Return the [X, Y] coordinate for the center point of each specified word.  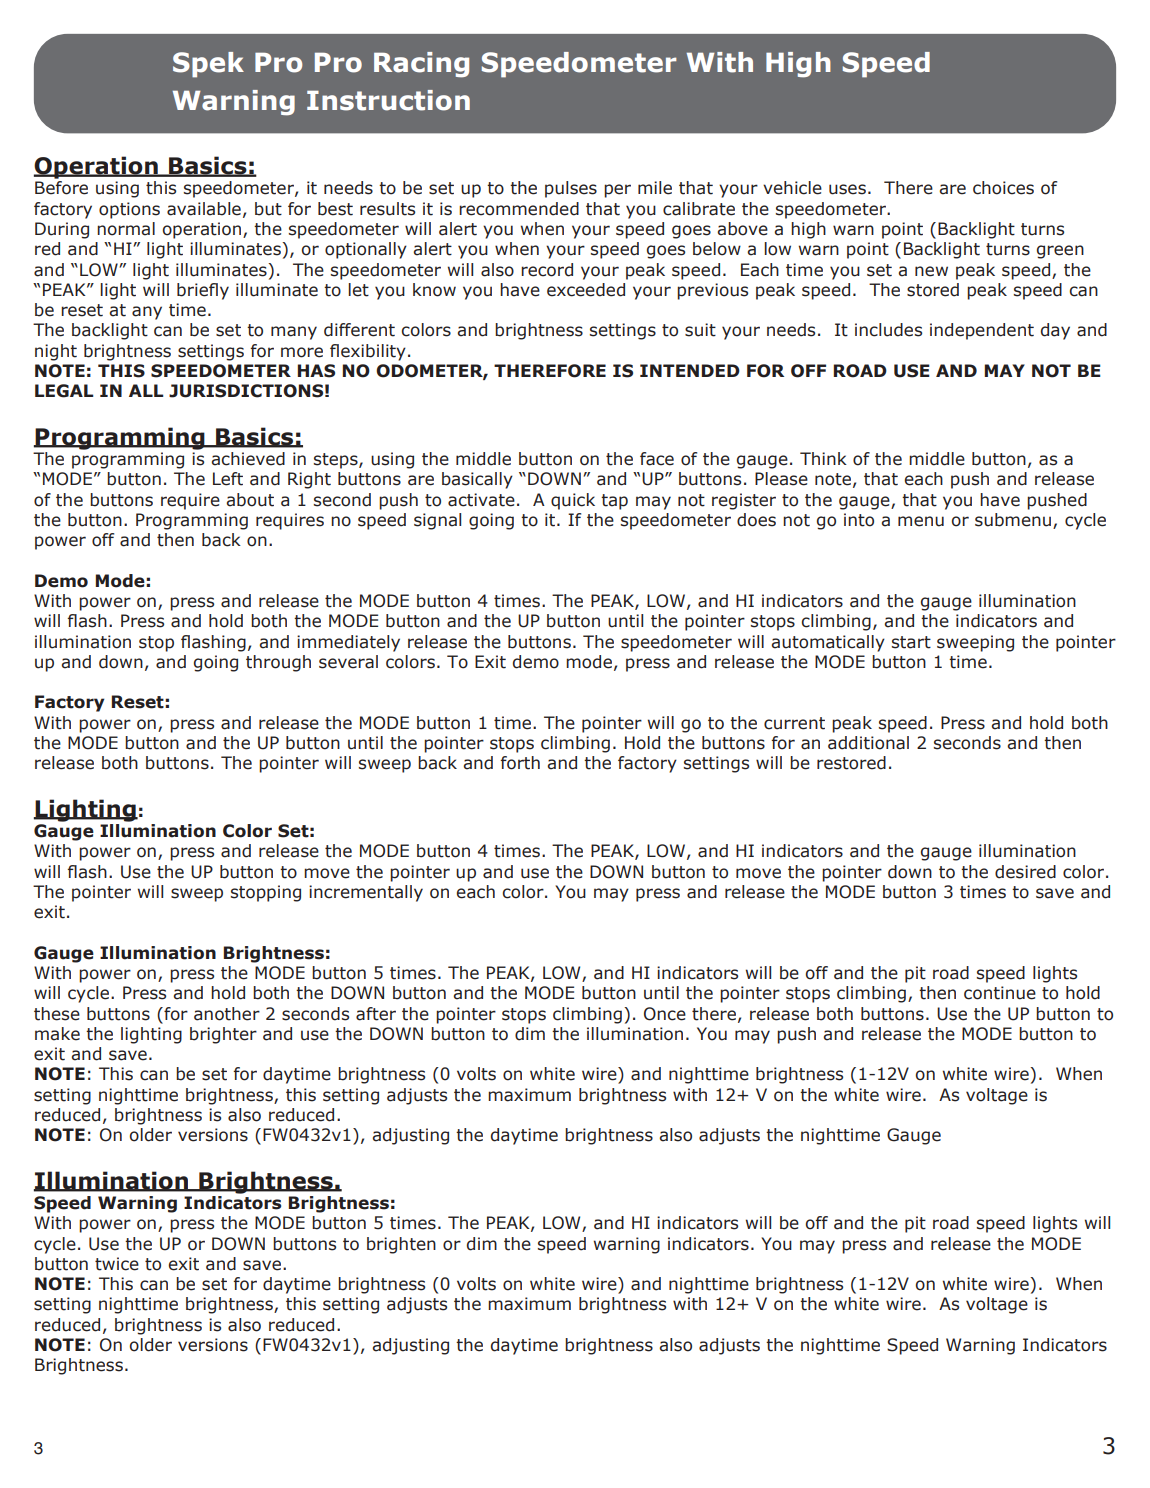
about [250, 500]
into [859, 520]
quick [573, 501]
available [204, 209]
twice [117, 1264]
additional [868, 743]
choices [1003, 188]
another [227, 1014]
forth [520, 763]
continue [1000, 993]
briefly [203, 291]
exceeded [586, 290]
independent [982, 331]
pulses [571, 189]
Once [665, 1014]
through [278, 663]
